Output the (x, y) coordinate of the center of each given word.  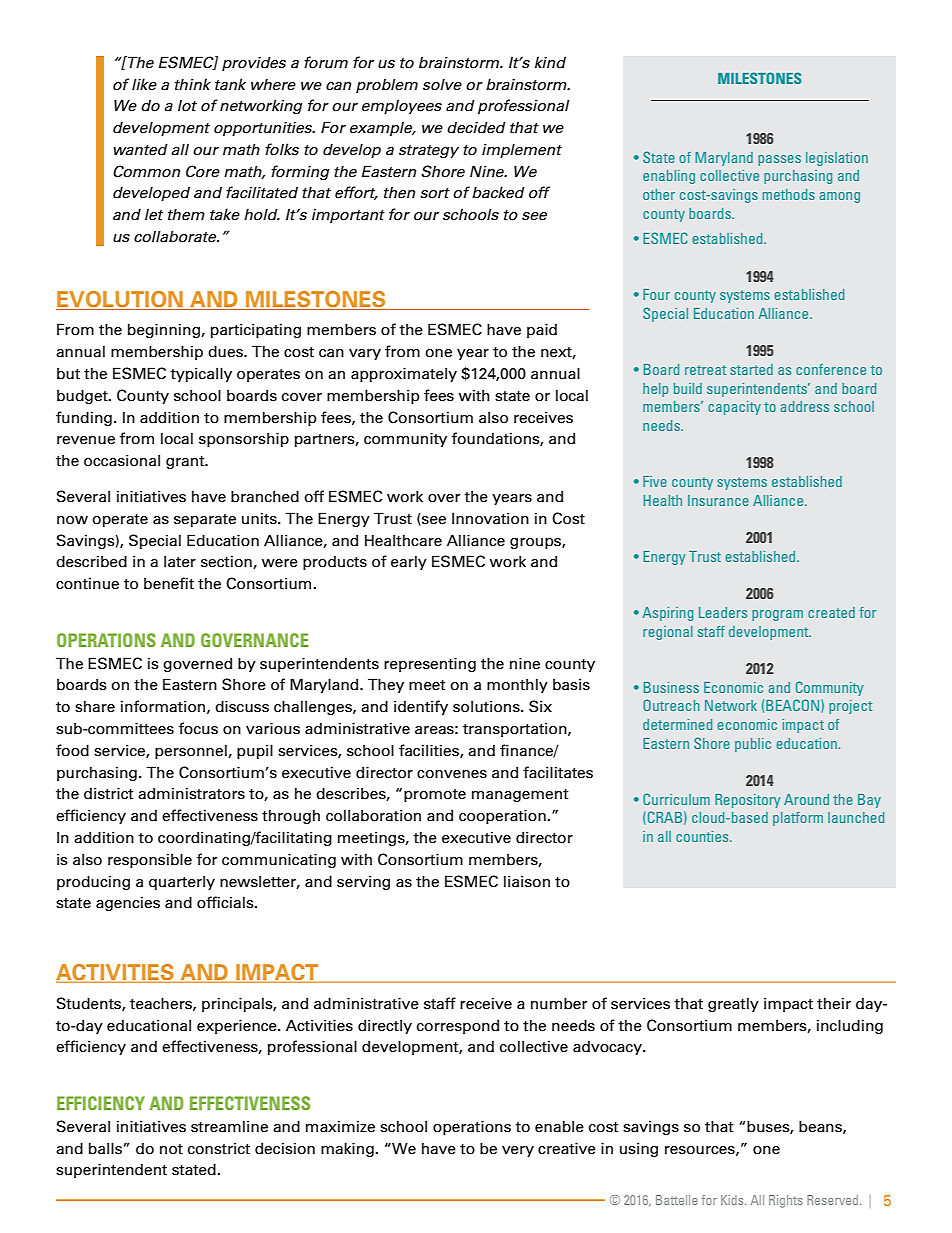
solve (442, 84)
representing (430, 664)
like (144, 84)
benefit (169, 583)
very (518, 1151)
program (777, 615)
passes (779, 160)
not (171, 1149)
